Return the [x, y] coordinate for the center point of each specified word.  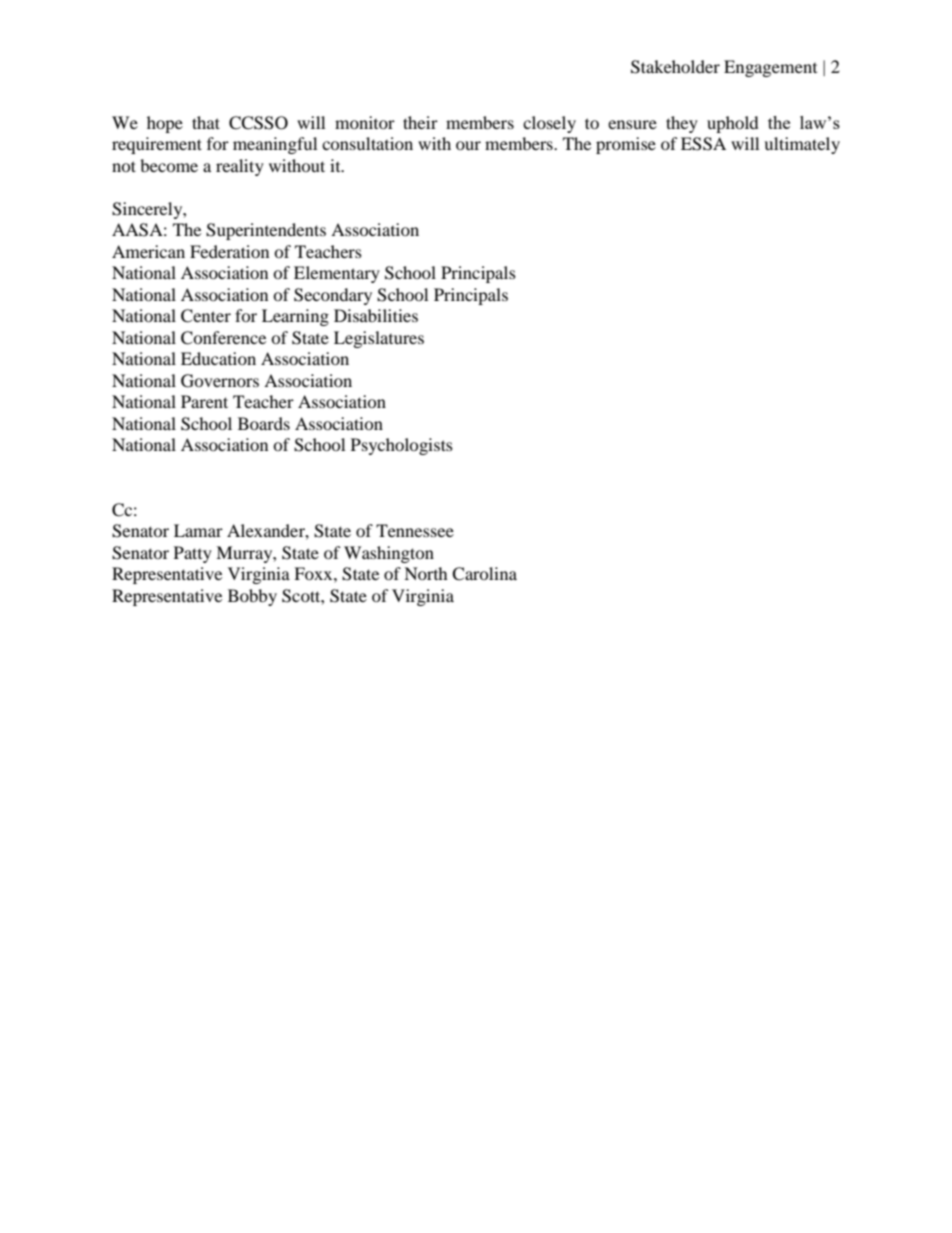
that [206, 122]
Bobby [252, 597]
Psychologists [402, 446]
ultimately [802, 145]
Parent [204, 401]
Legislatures [379, 339]
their [420, 122]
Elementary [337, 274]
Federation [229, 251]
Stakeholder [675, 67]
